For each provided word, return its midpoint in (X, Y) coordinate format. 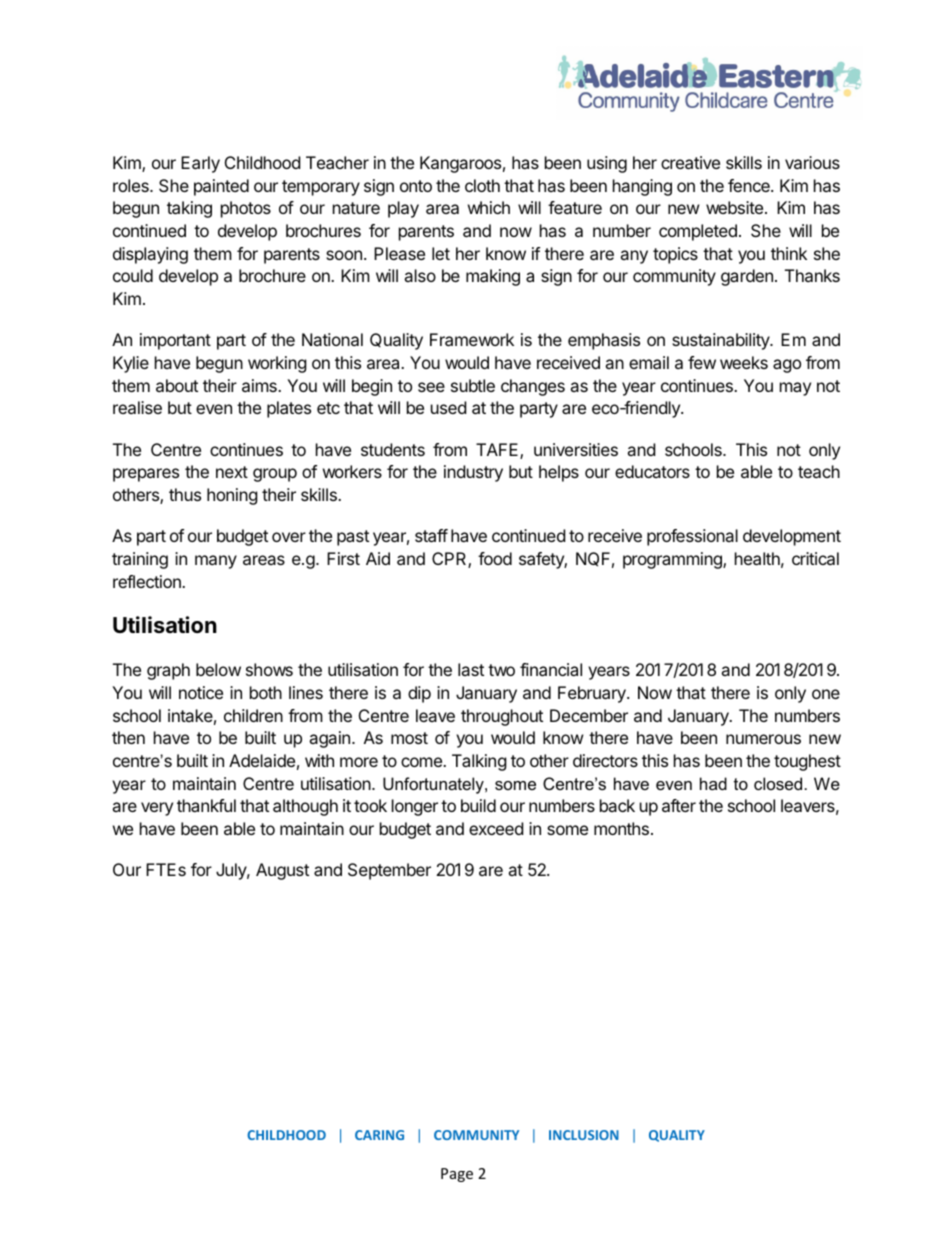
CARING (379, 1135)
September (389, 871)
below (218, 669)
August (282, 871)
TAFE (498, 451)
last (471, 669)
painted (221, 187)
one (826, 694)
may (795, 389)
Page (457, 1175)
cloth (482, 185)
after (679, 805)
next (232, 472)
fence (750, 185)
